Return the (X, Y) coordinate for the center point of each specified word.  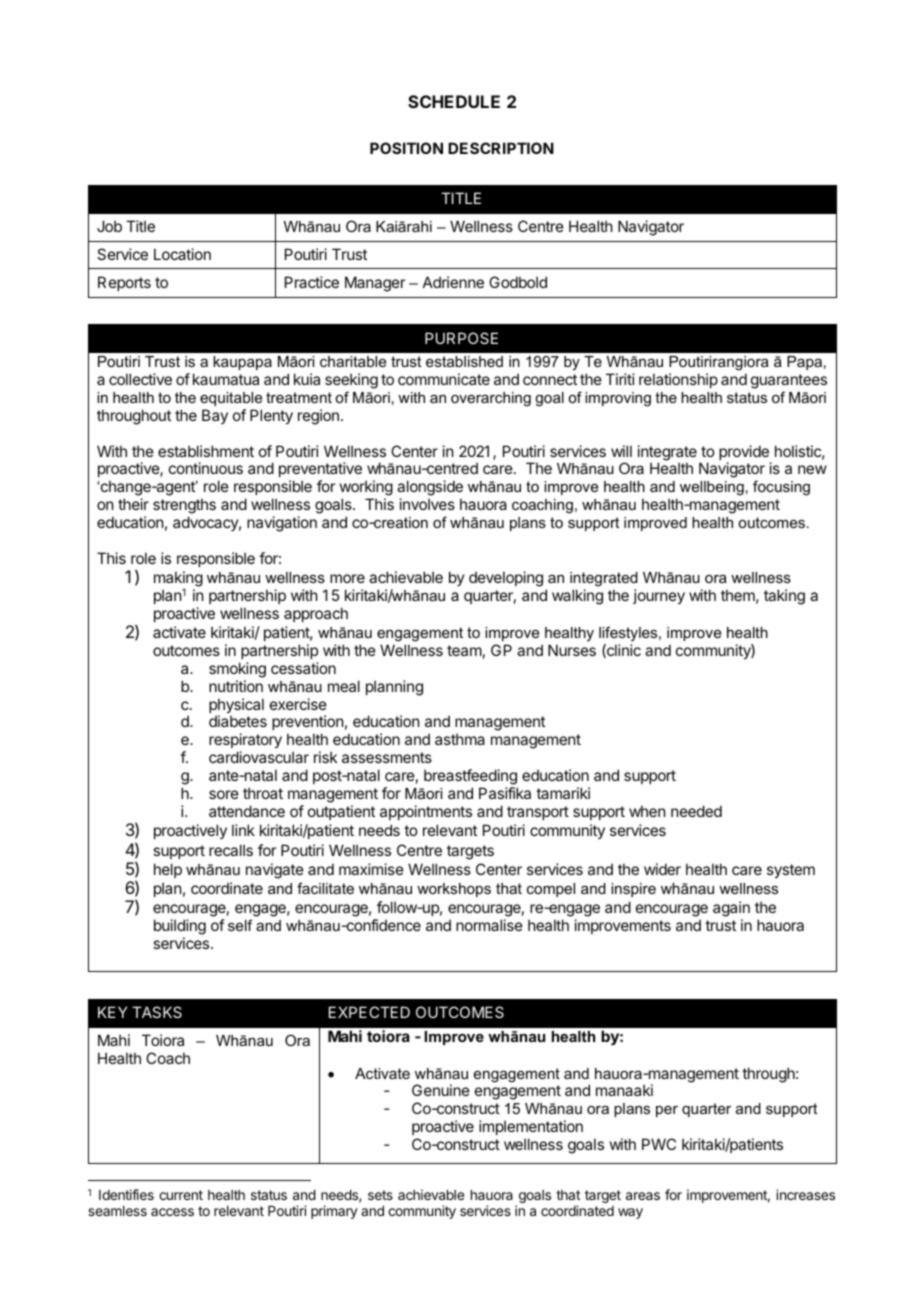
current (181, 1195)
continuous (206, 468)
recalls (231, 850)
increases (805, 1194)
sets (380, 1195)
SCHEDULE (454, 101)
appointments (426, 812)
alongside (430, 489)
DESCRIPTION (501, 148)
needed (696, 811)
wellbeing (712, 488)
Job (109, 226)
